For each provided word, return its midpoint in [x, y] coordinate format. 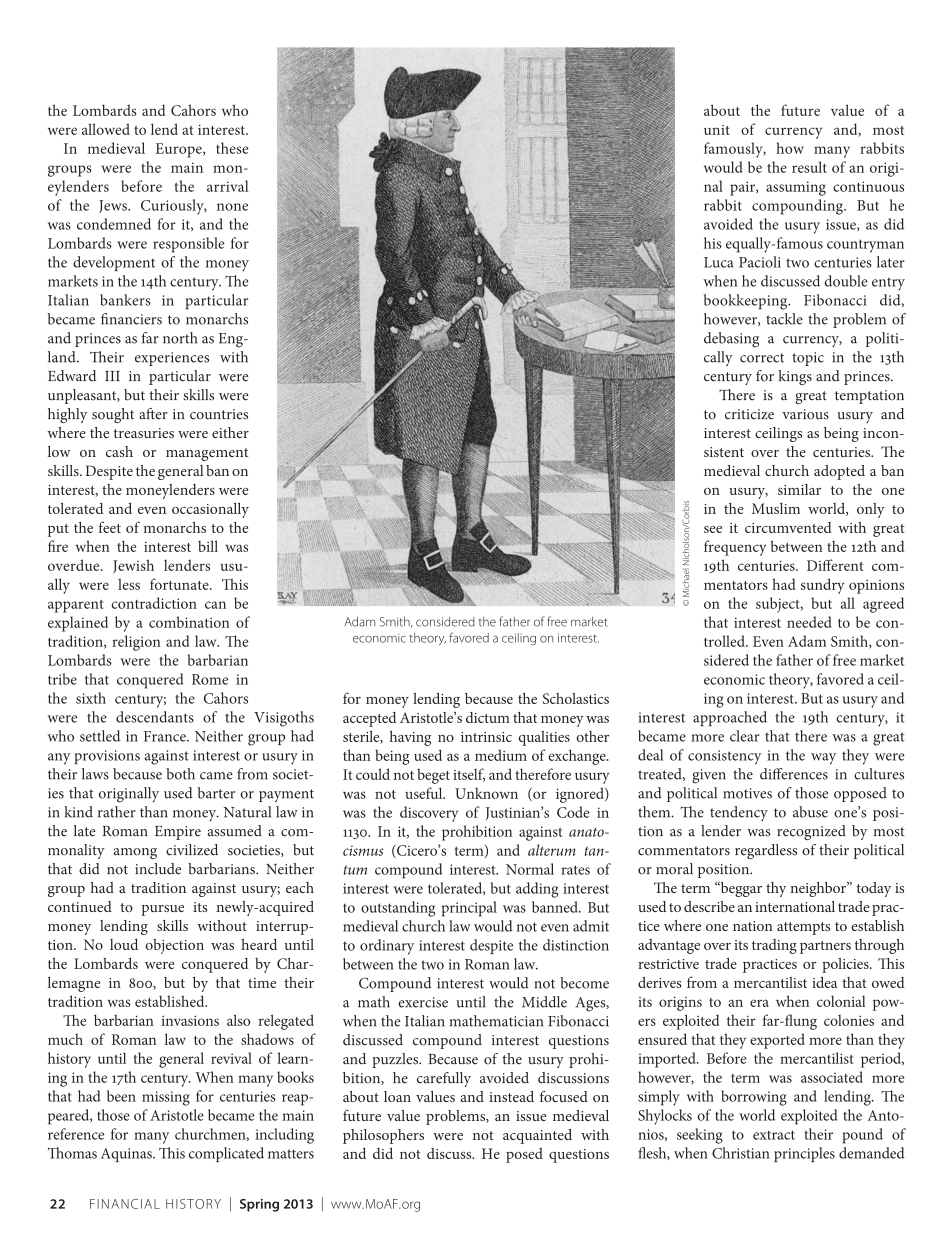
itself [469, 775]
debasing [731, 340]
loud [124, 944]
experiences [172, 359]
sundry [823, 586]
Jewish [133, 566]
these [232, 148]
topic [808, 359]
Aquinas [127, 1155]
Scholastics [576, 698]
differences [794, 774]
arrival [228, 186]
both [180, 774]
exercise [423, 1002]
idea [824, 982]
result [809, 167]
